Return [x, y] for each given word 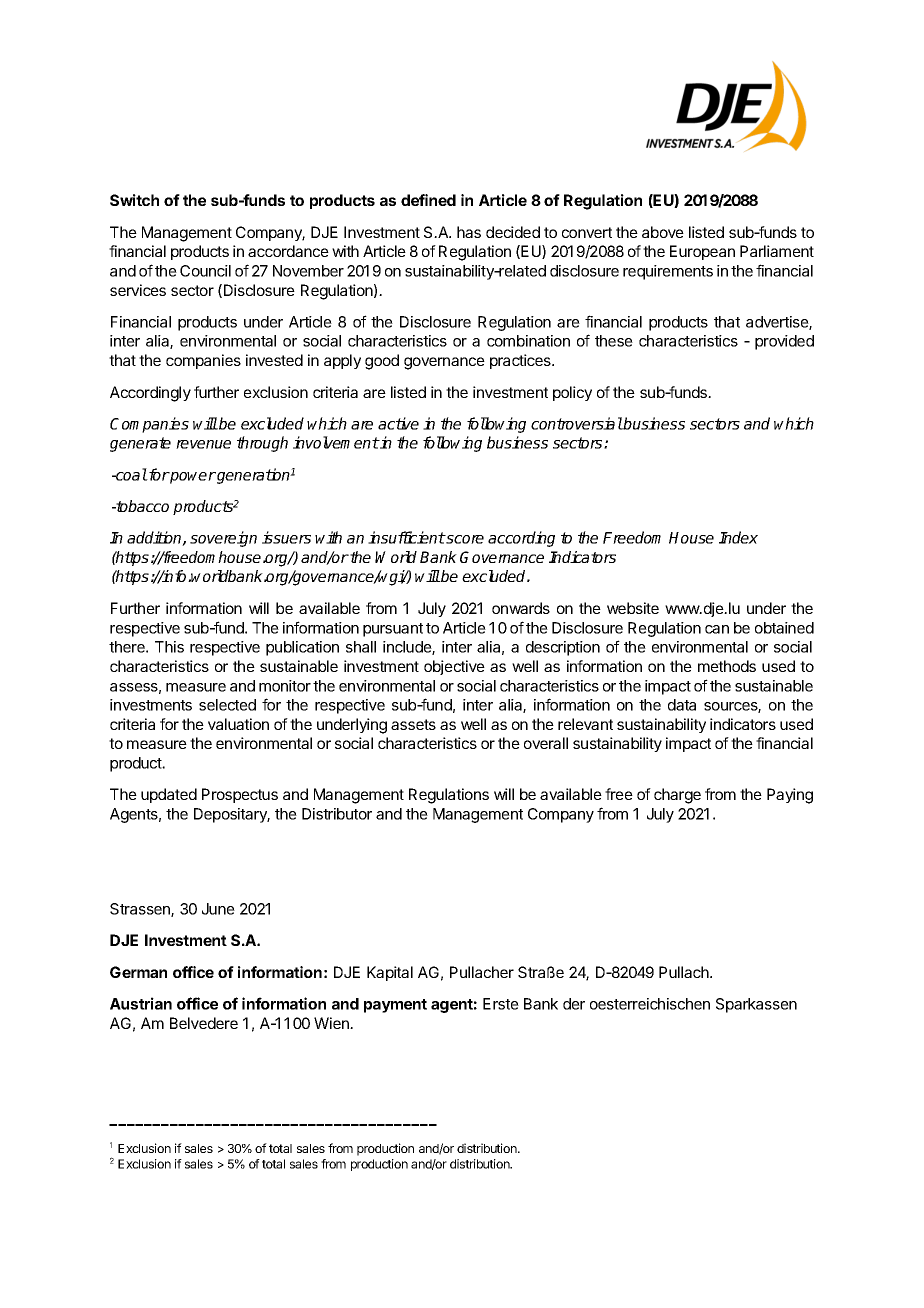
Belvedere [204, 1023]
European [702, 252]
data [682, 705]
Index [738, 537]
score [464, 539]
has [469, 232]
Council [205, 271]
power [192, 478]
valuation [238, 724]
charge [677, 796]
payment [395, 1006]
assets [413, 724]
